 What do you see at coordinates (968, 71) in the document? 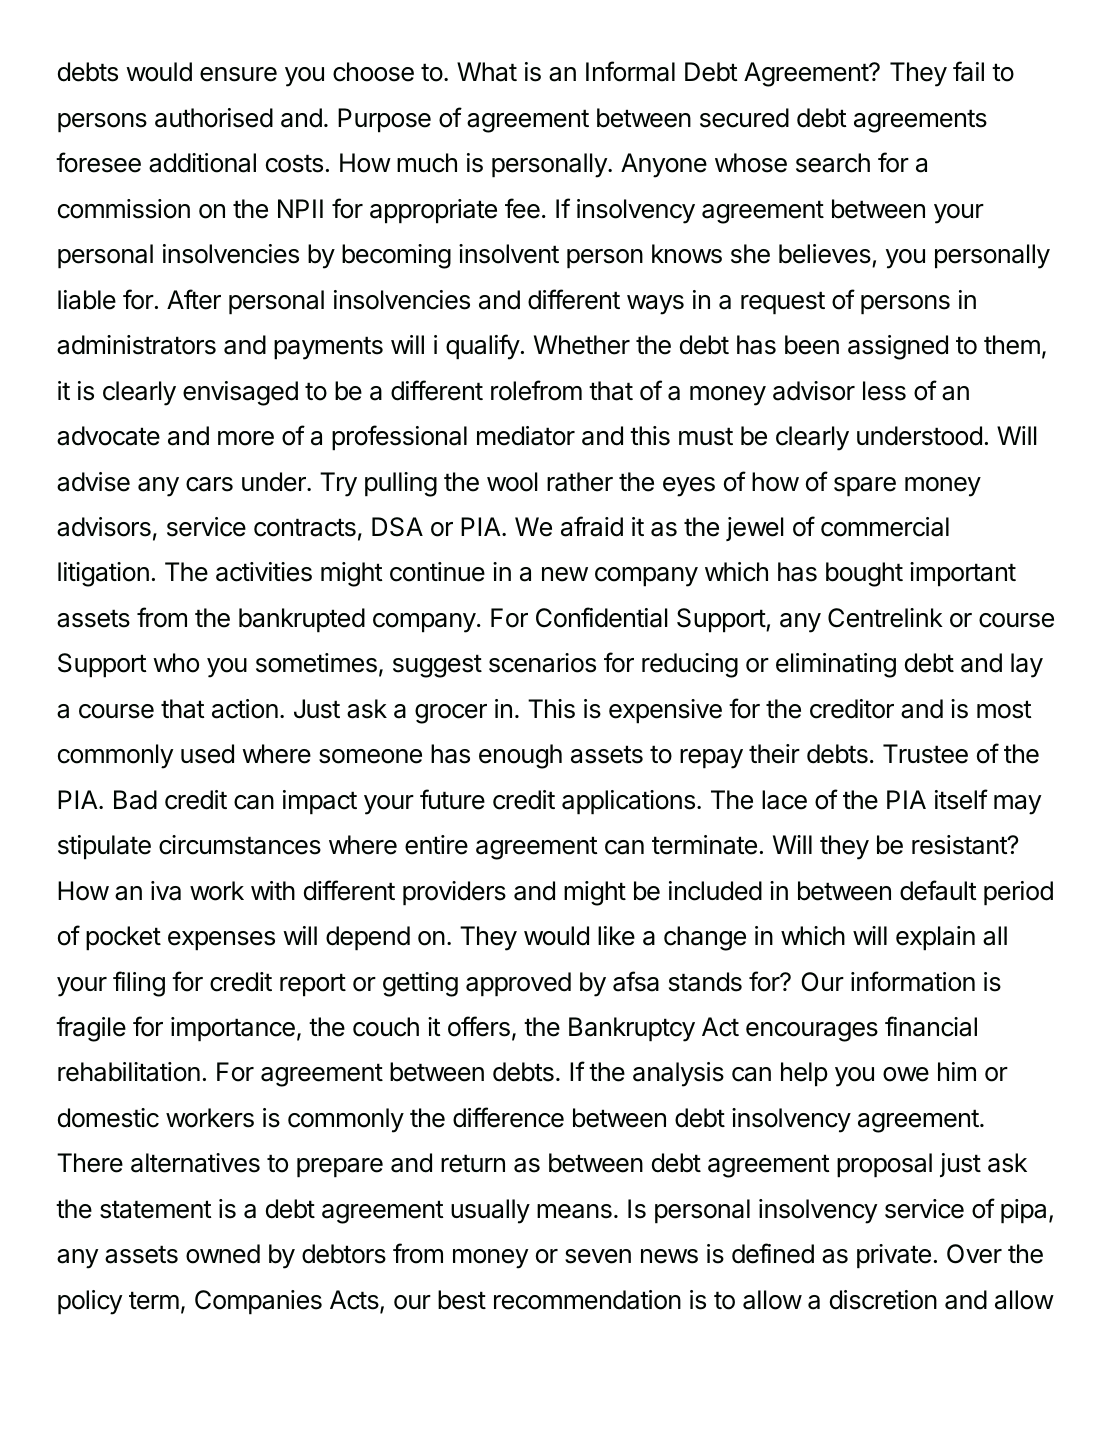
I see `fail` at bounding box center [968, 71].
